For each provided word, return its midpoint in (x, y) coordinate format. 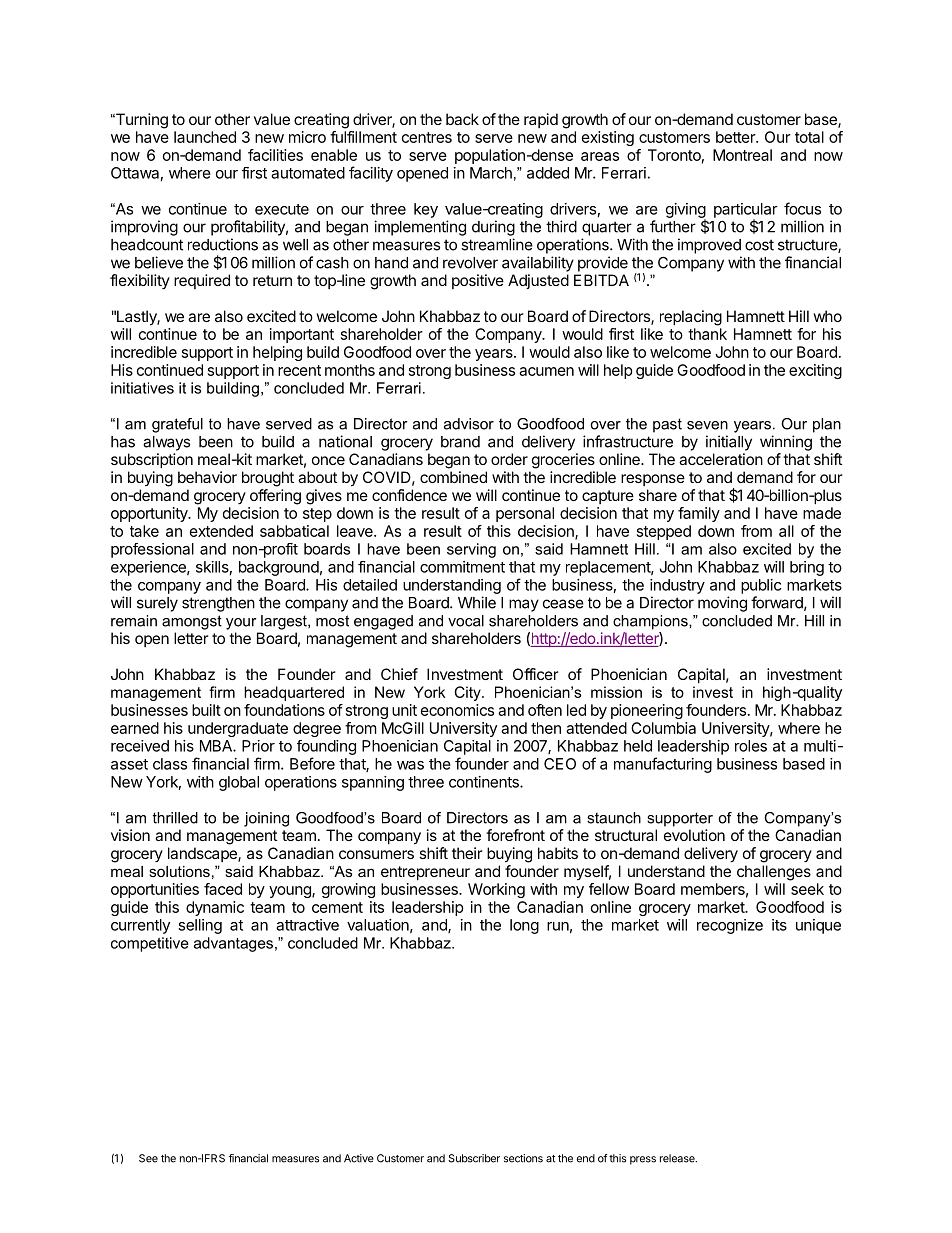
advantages (233, 944)
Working (496, 890)
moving (722, 604)
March (491, 173)
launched (205, 137)
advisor (469, 424)
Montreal (742, 155)
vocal (466, 621)
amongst (192, 622)
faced (223, 889)
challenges (774, 873)
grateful (177, 425)
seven (707, 425)
